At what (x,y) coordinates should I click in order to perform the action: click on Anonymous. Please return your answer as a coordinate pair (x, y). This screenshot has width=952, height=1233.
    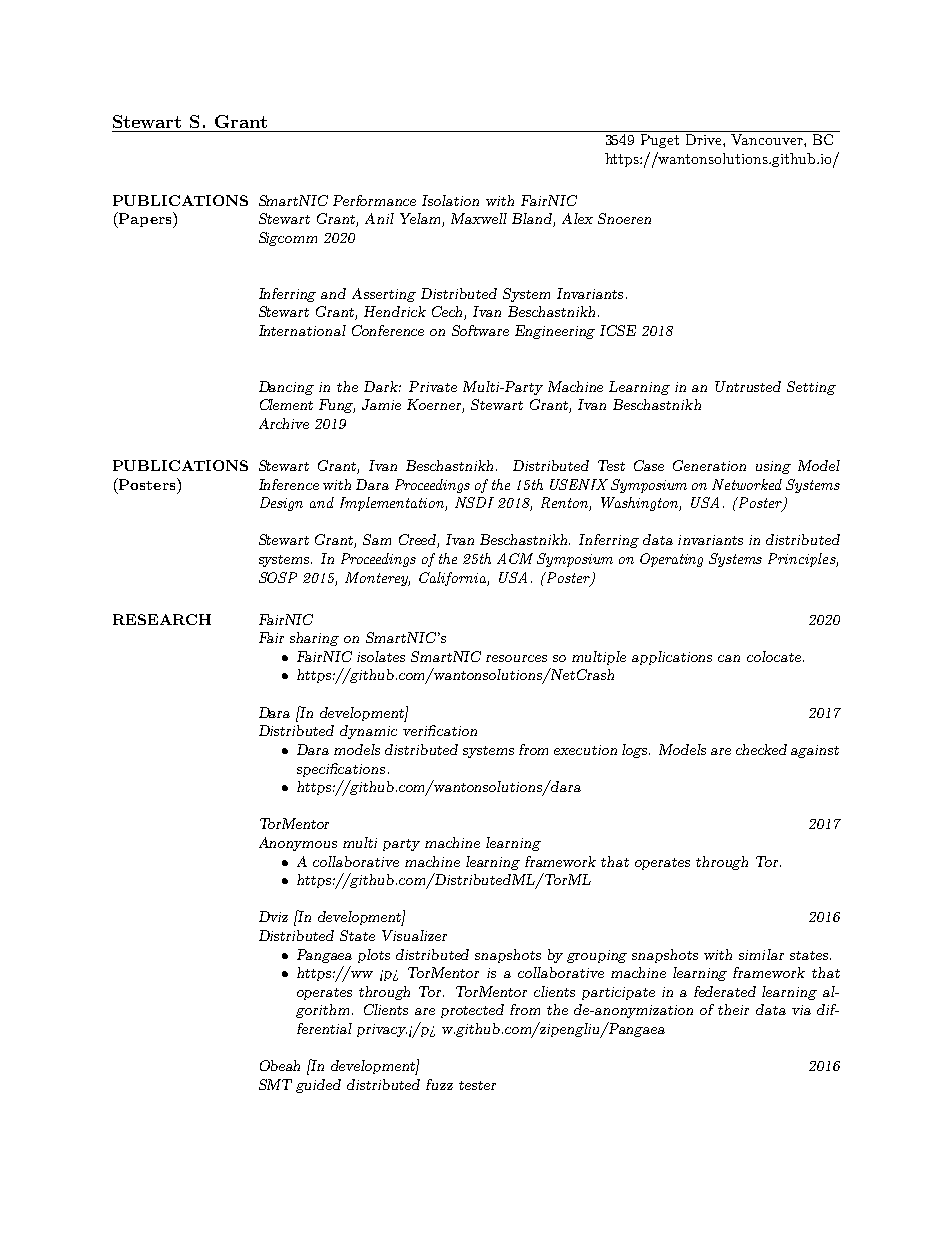
    Looking at the image, I should click on (298, 844).
